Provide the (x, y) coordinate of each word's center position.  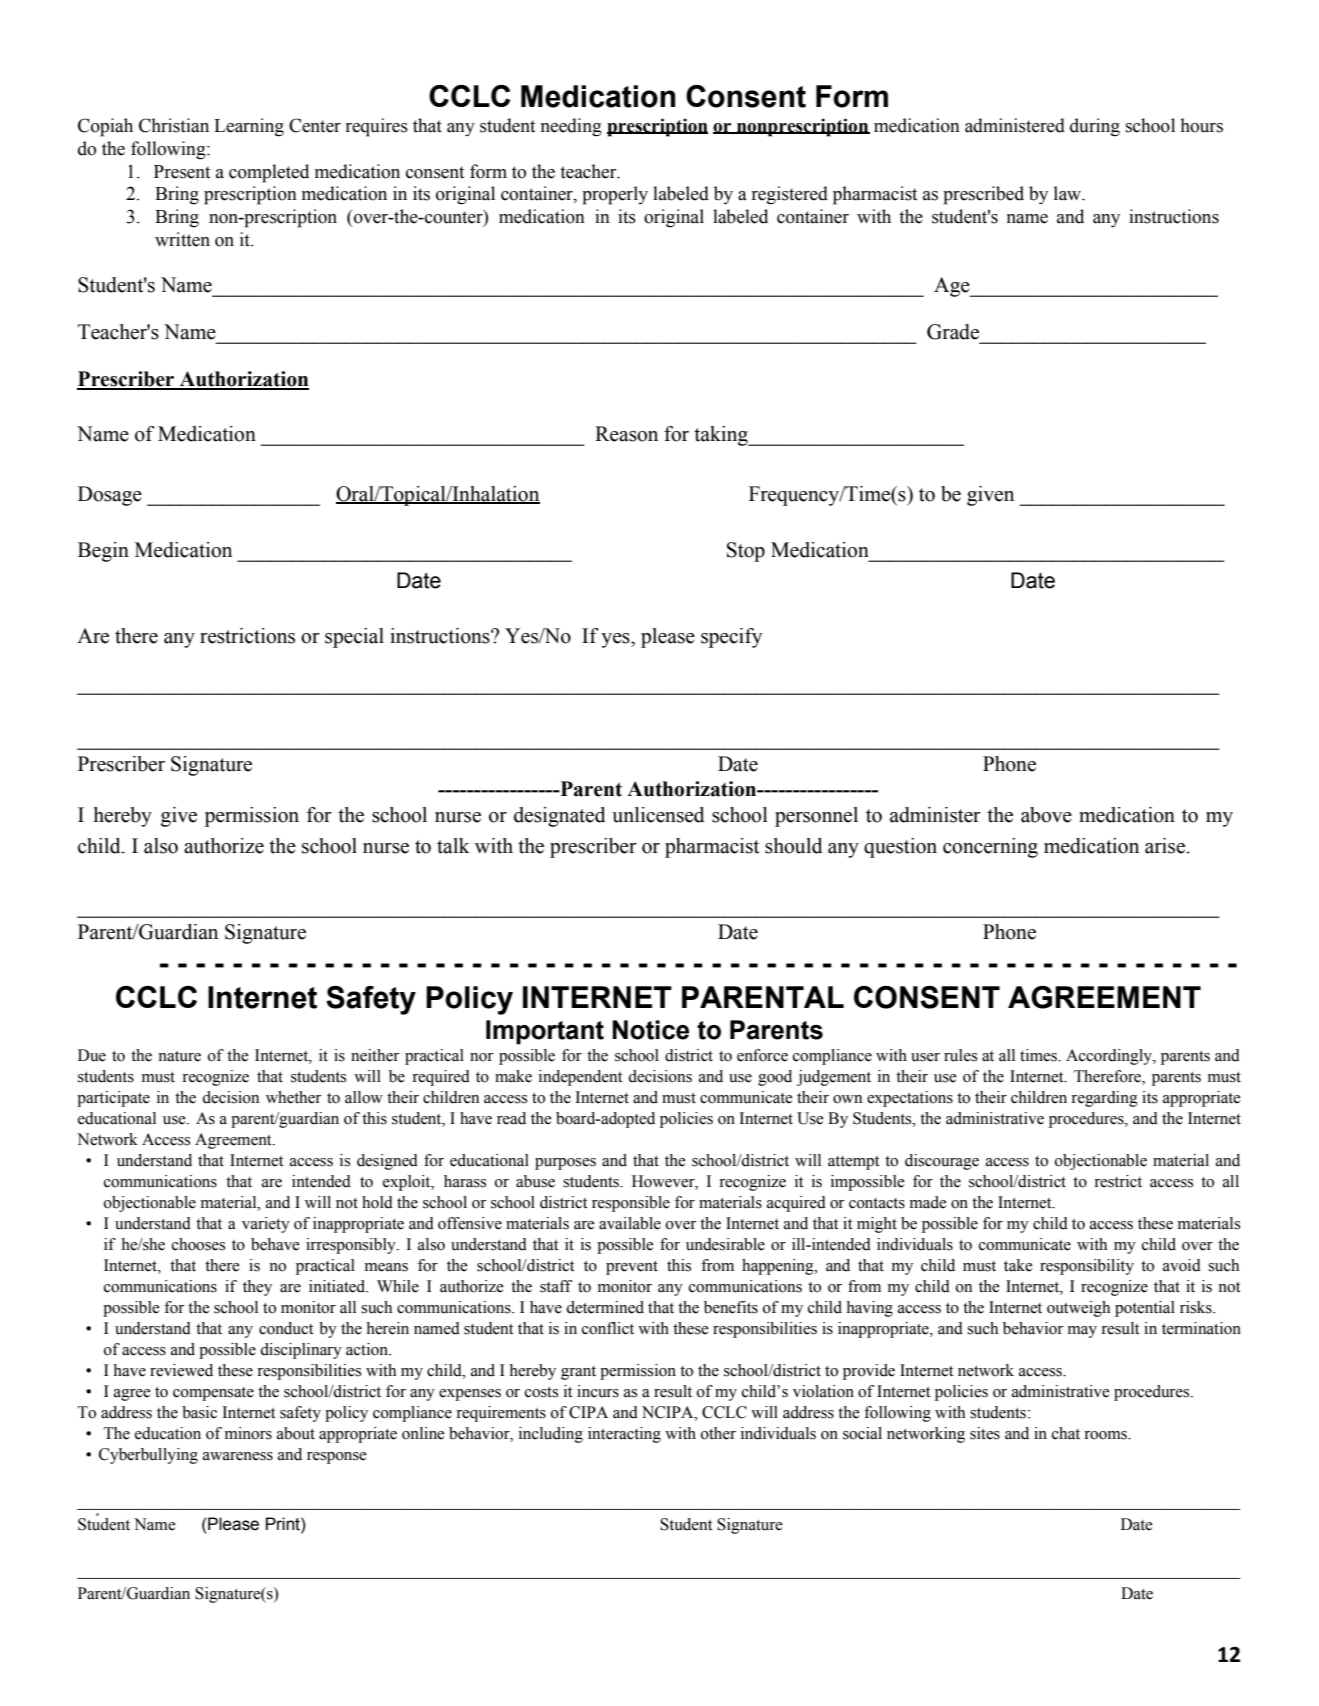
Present (182, 172)
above (1046, 815)
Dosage (110, 496)
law (1069, 193)
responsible (631, 1204)
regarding (1104, 1099)
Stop (746, 552)
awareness (238, 1456)
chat (1066, 1433)
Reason (626, 434)
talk (453, 846)
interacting (624, 1435)
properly (615, 195)
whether (293, 1097)
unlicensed (658, 815)
